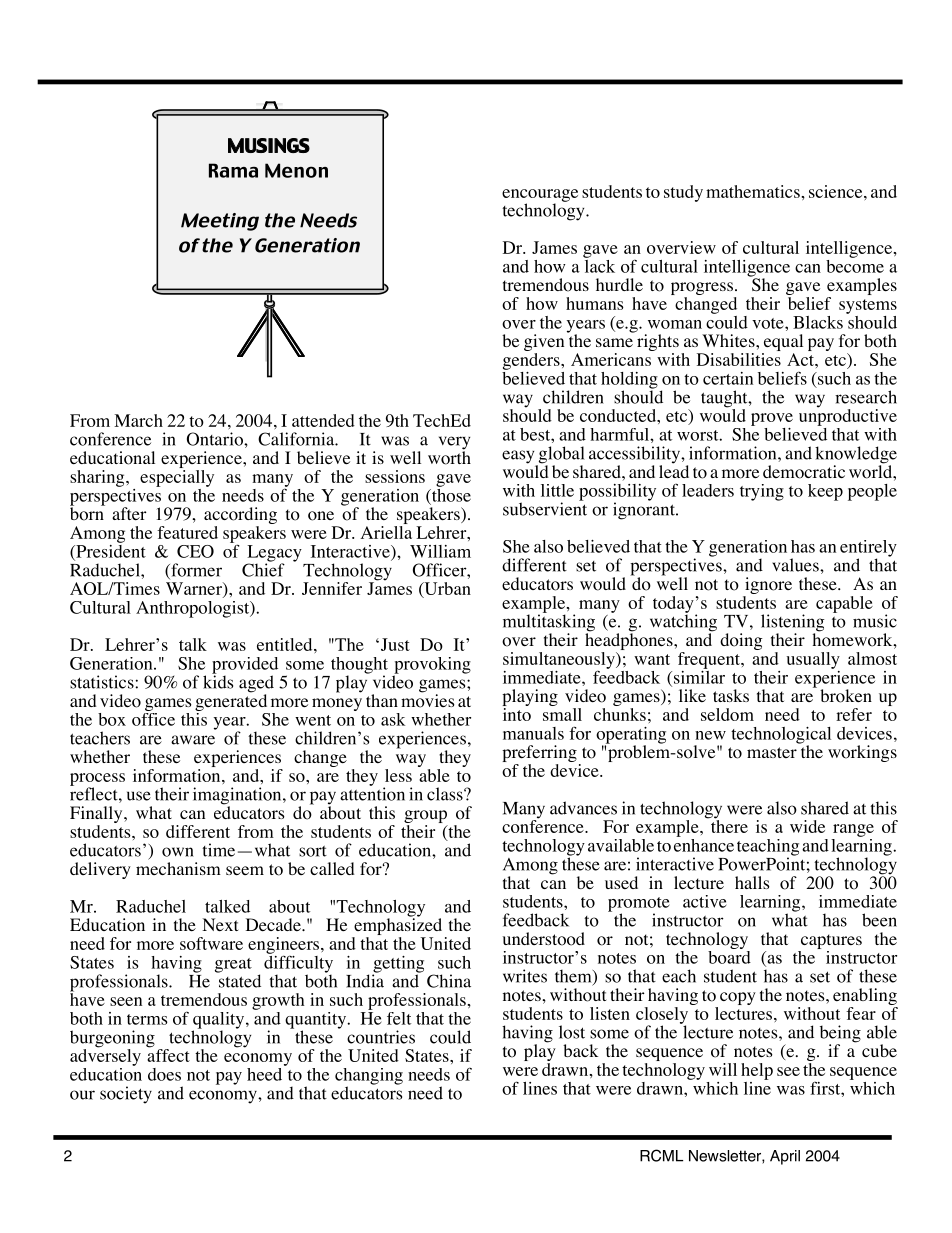  I want to click on society, so click(126, 1095).
